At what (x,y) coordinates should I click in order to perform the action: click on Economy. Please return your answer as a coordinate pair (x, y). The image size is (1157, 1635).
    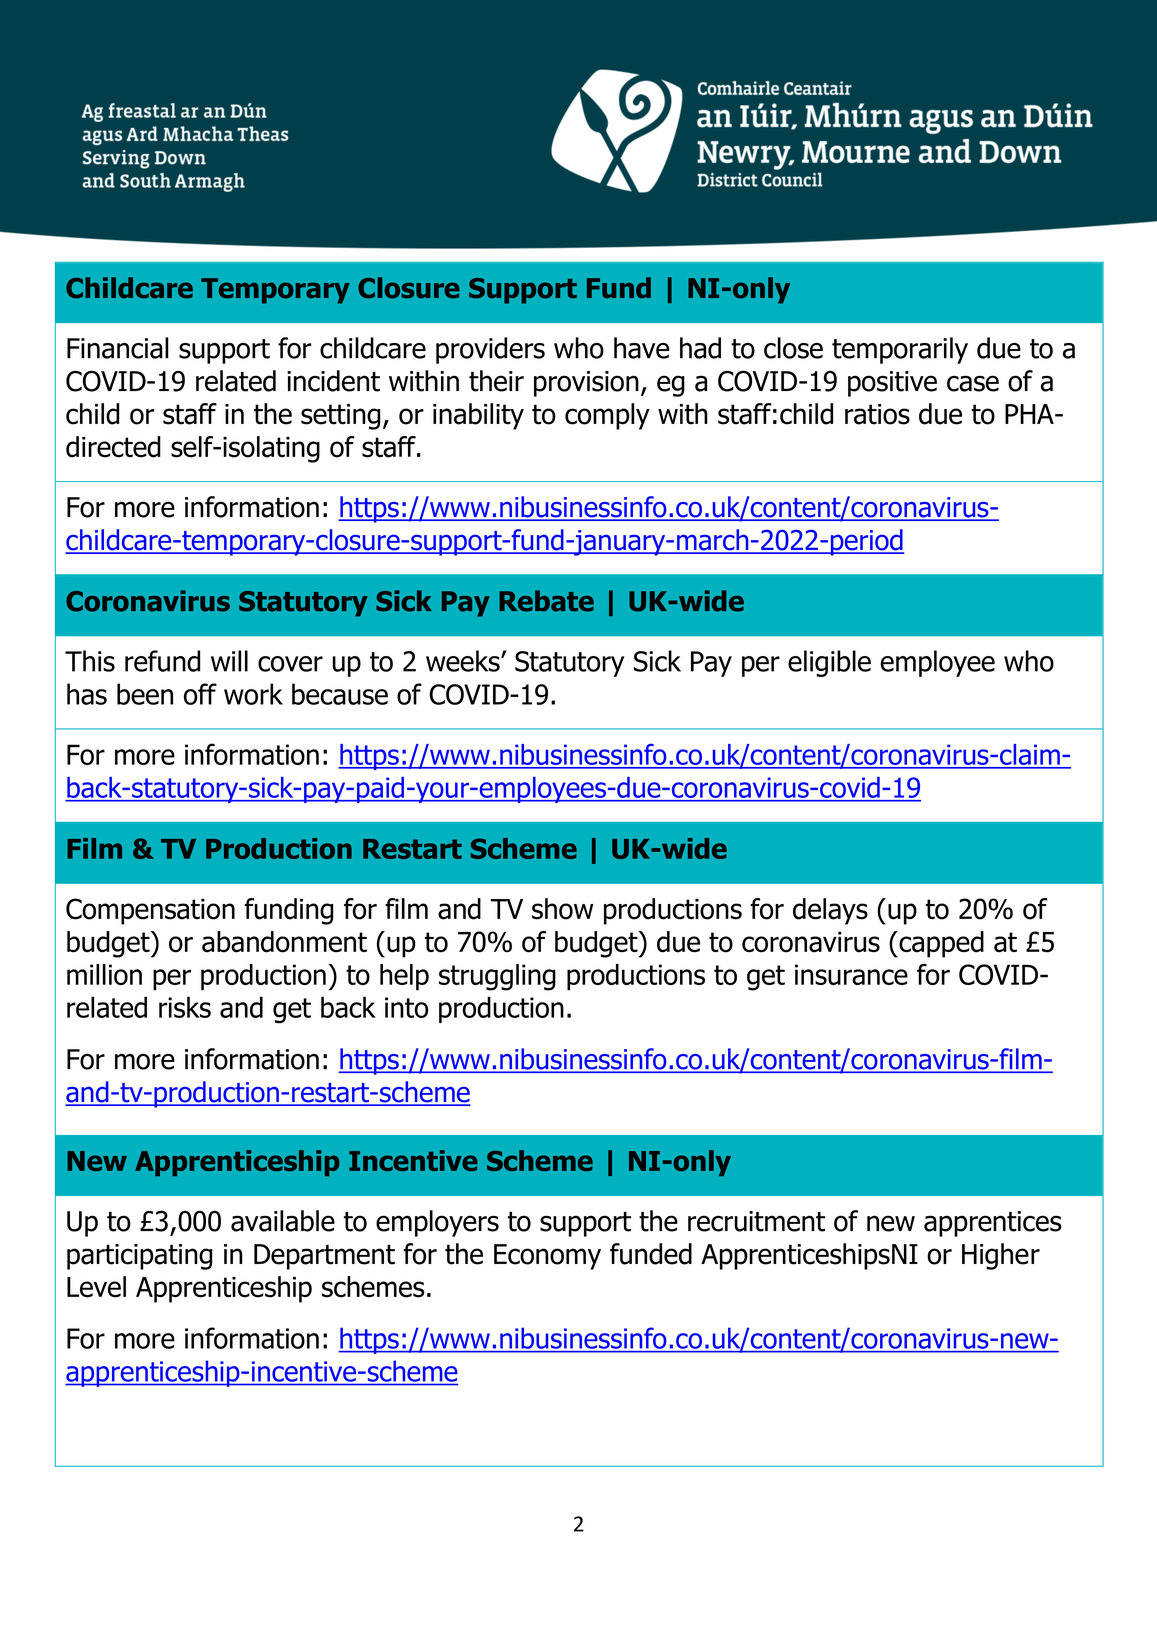
    Looking at the image, I should click on (547, 1257).
